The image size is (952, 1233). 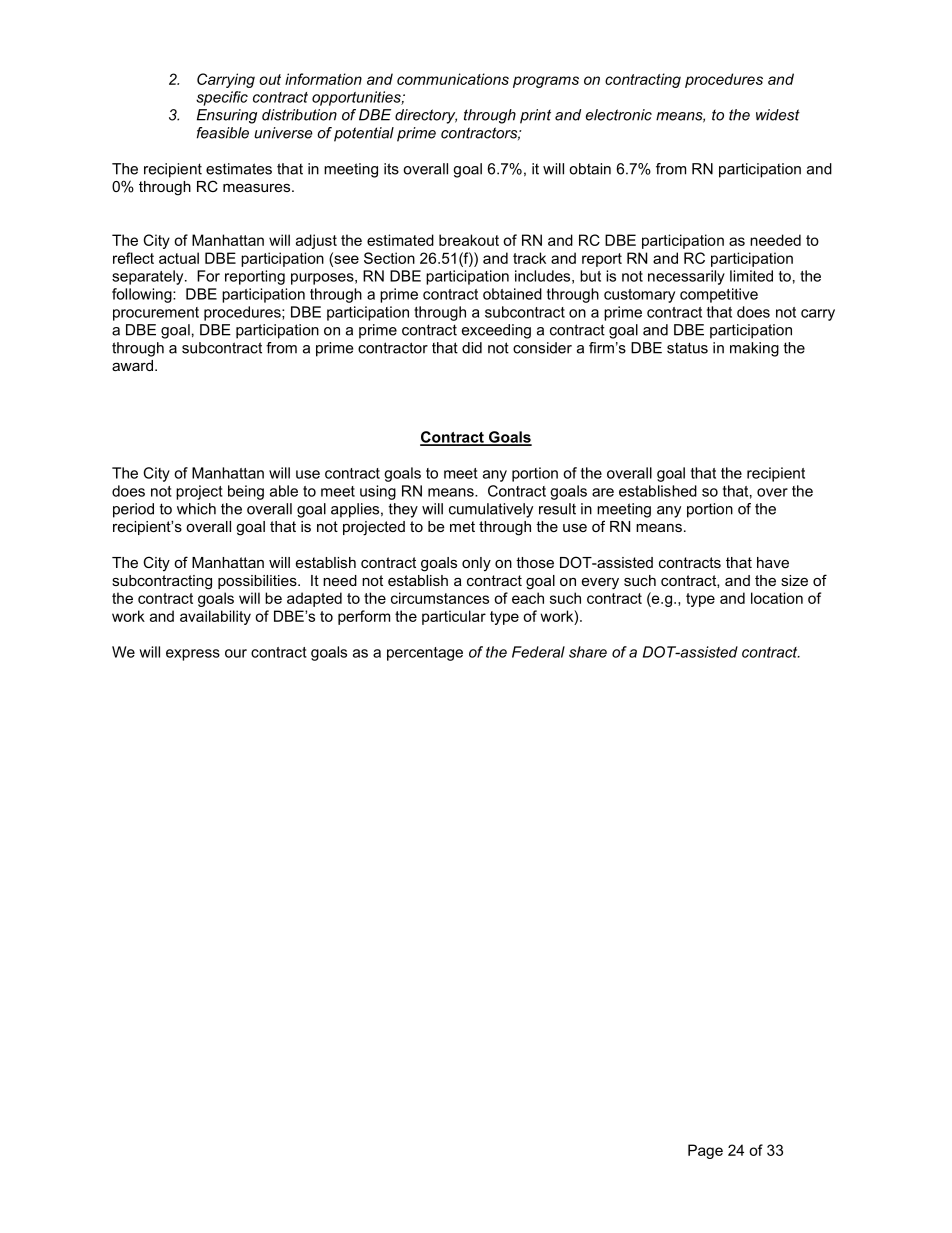 I want to click on Ensuring, so click(x=227, y=116).
